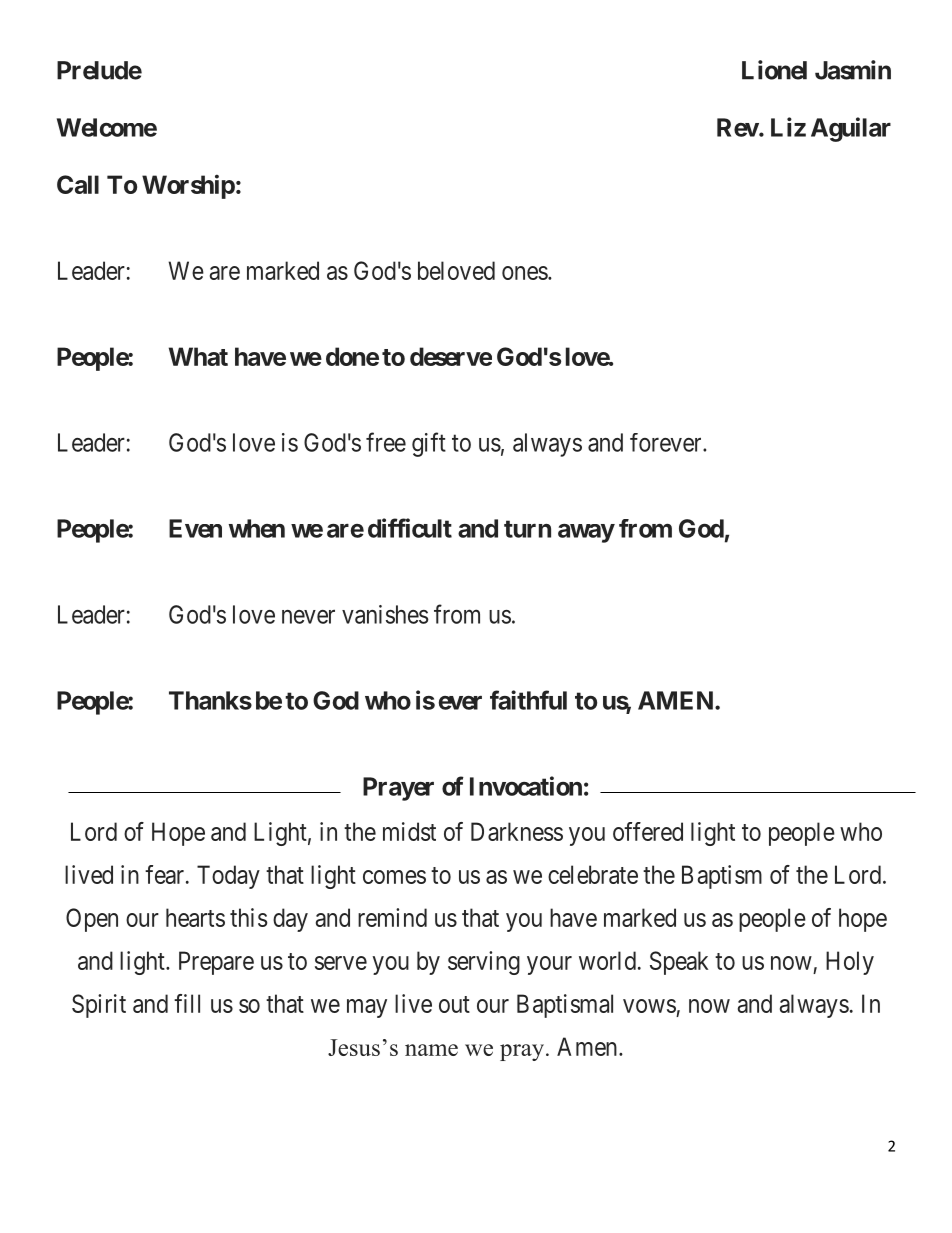 Image resolution: width=952 pixels, height=1233 pixels. I want to click on fear, so click(166, 874).
